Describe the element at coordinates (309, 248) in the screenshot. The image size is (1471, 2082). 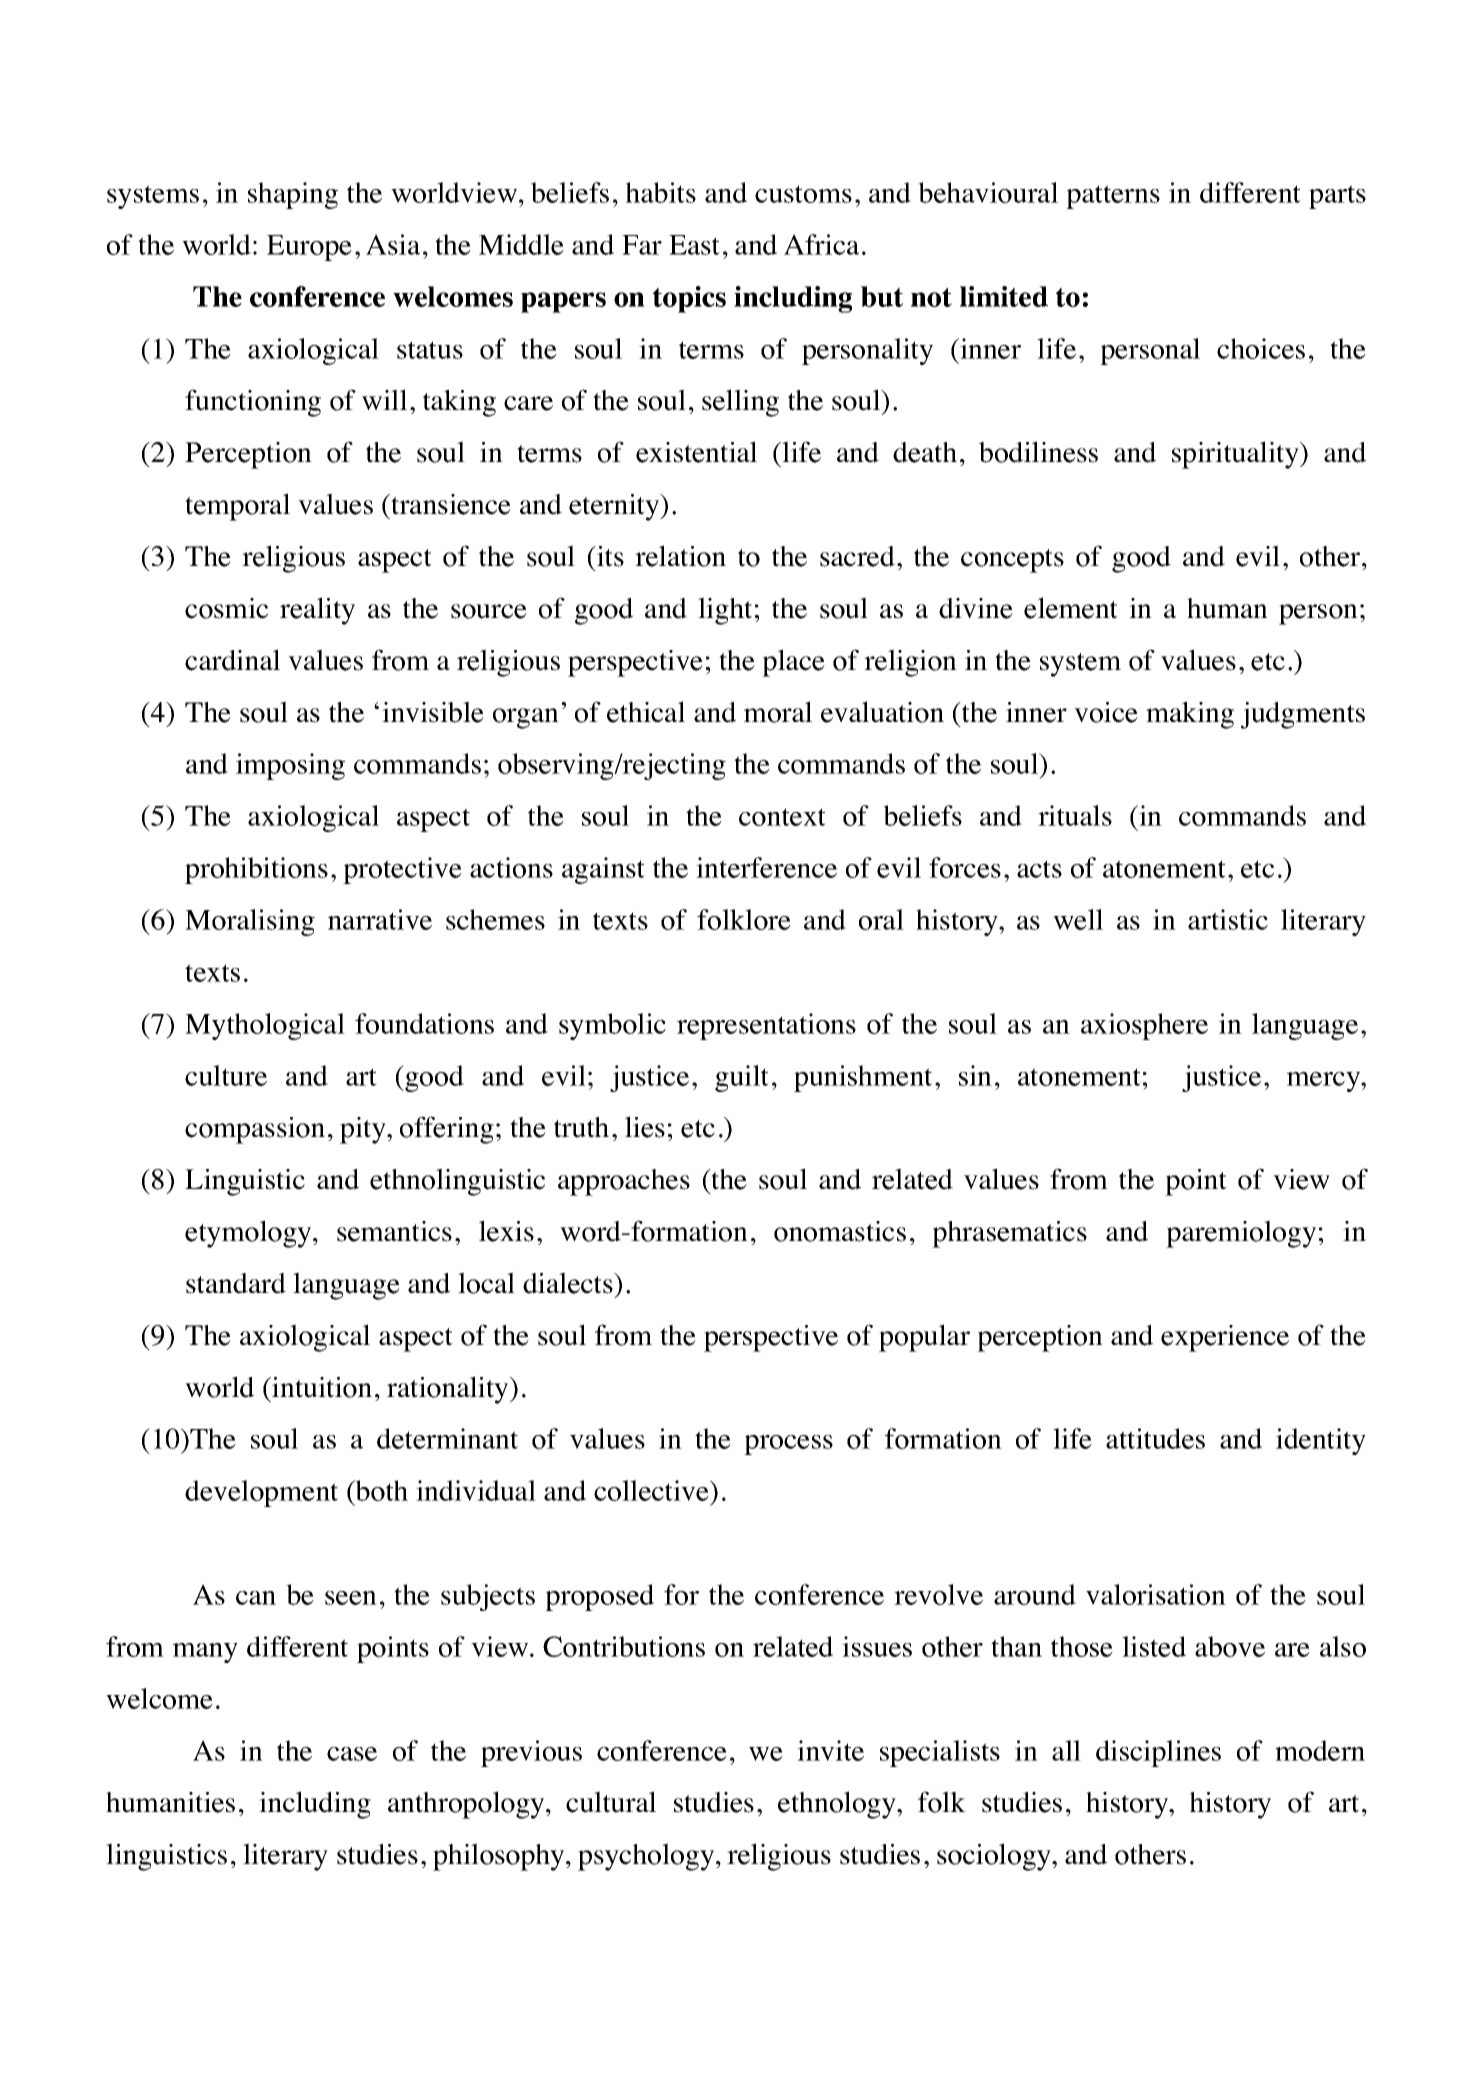
I see `Europe` at that location.
